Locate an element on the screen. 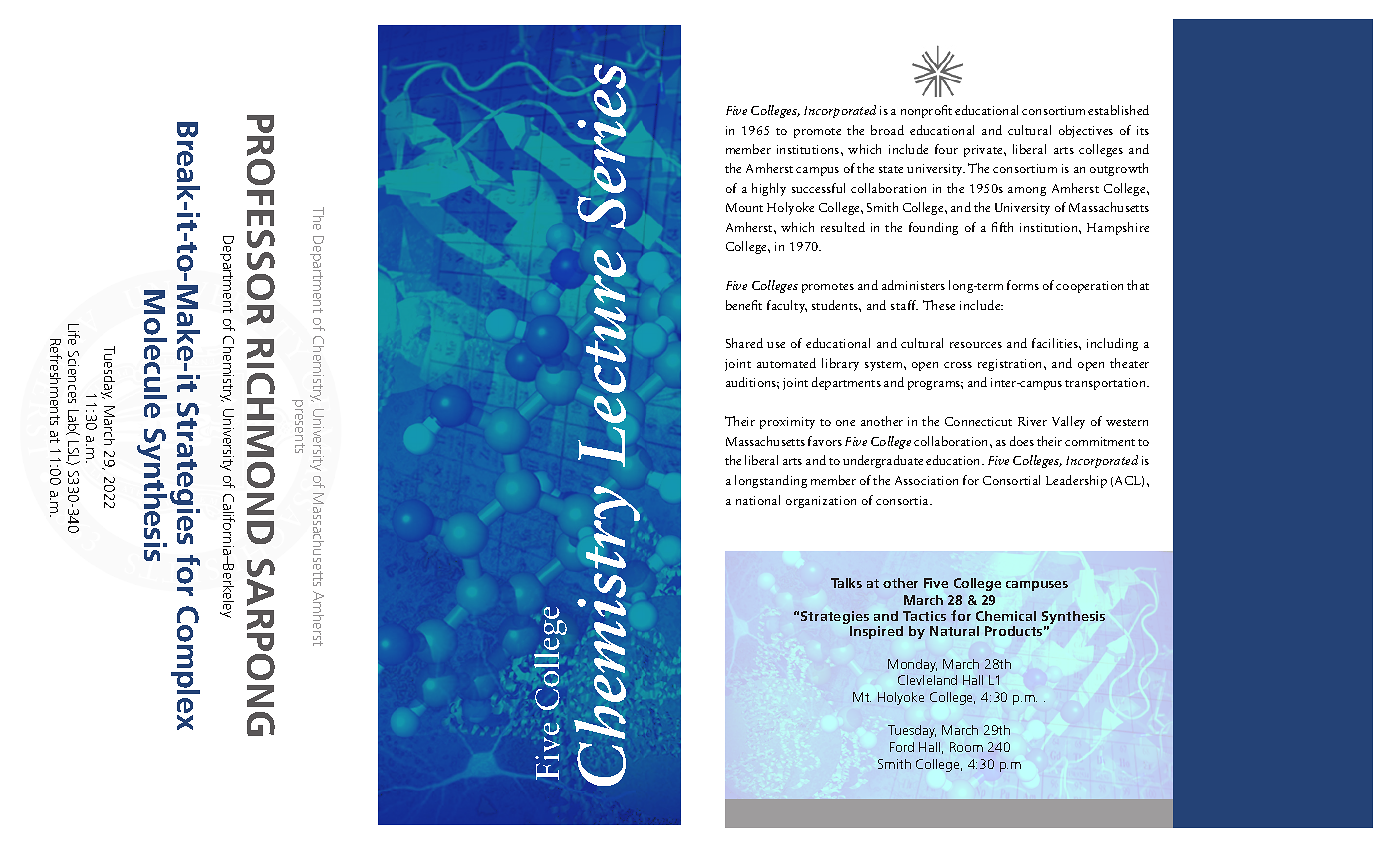 This screenshot has width=1400, height=850. Room is located at coordinates (966, 747).
